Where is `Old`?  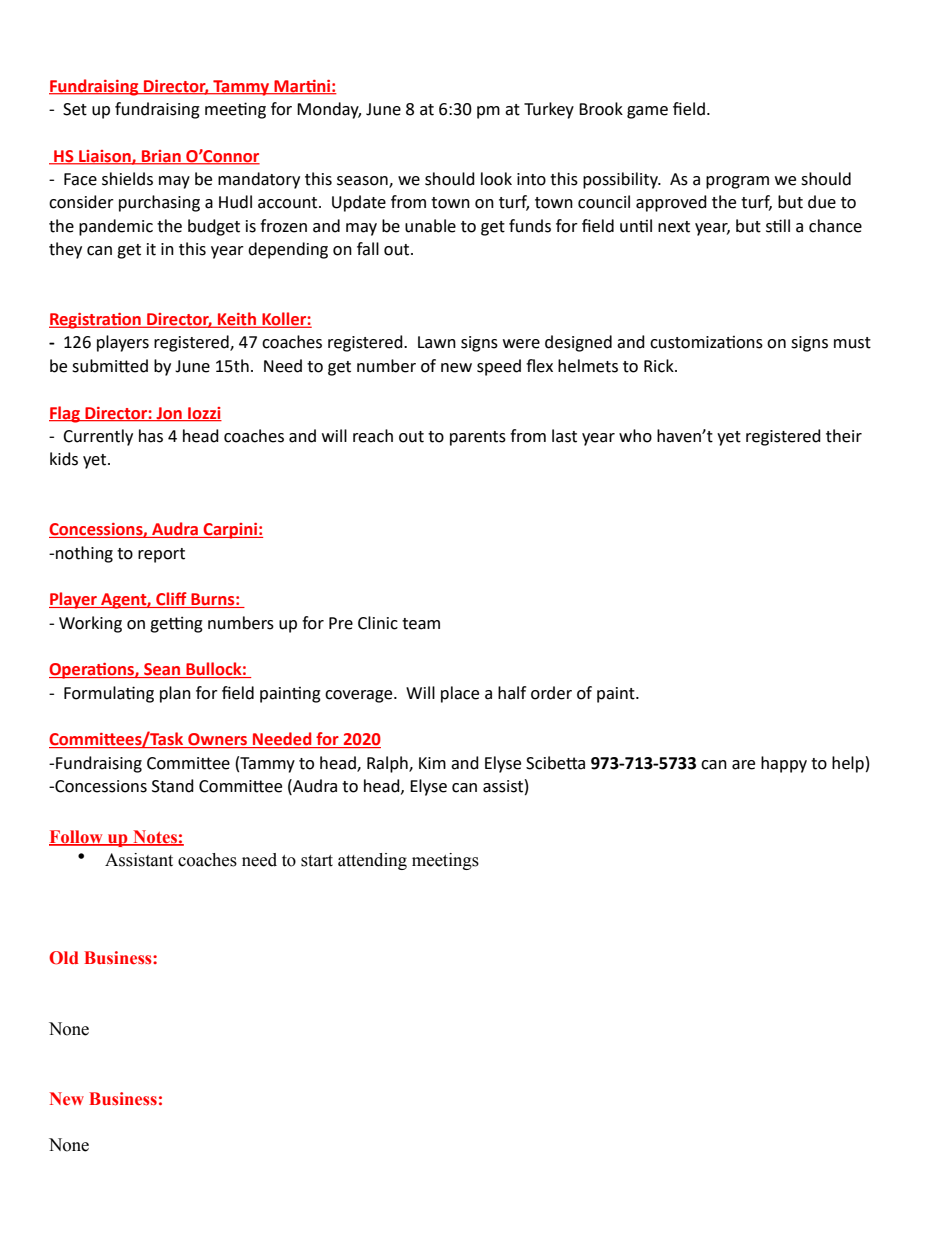
Old is located at coordinates (64, 958).
